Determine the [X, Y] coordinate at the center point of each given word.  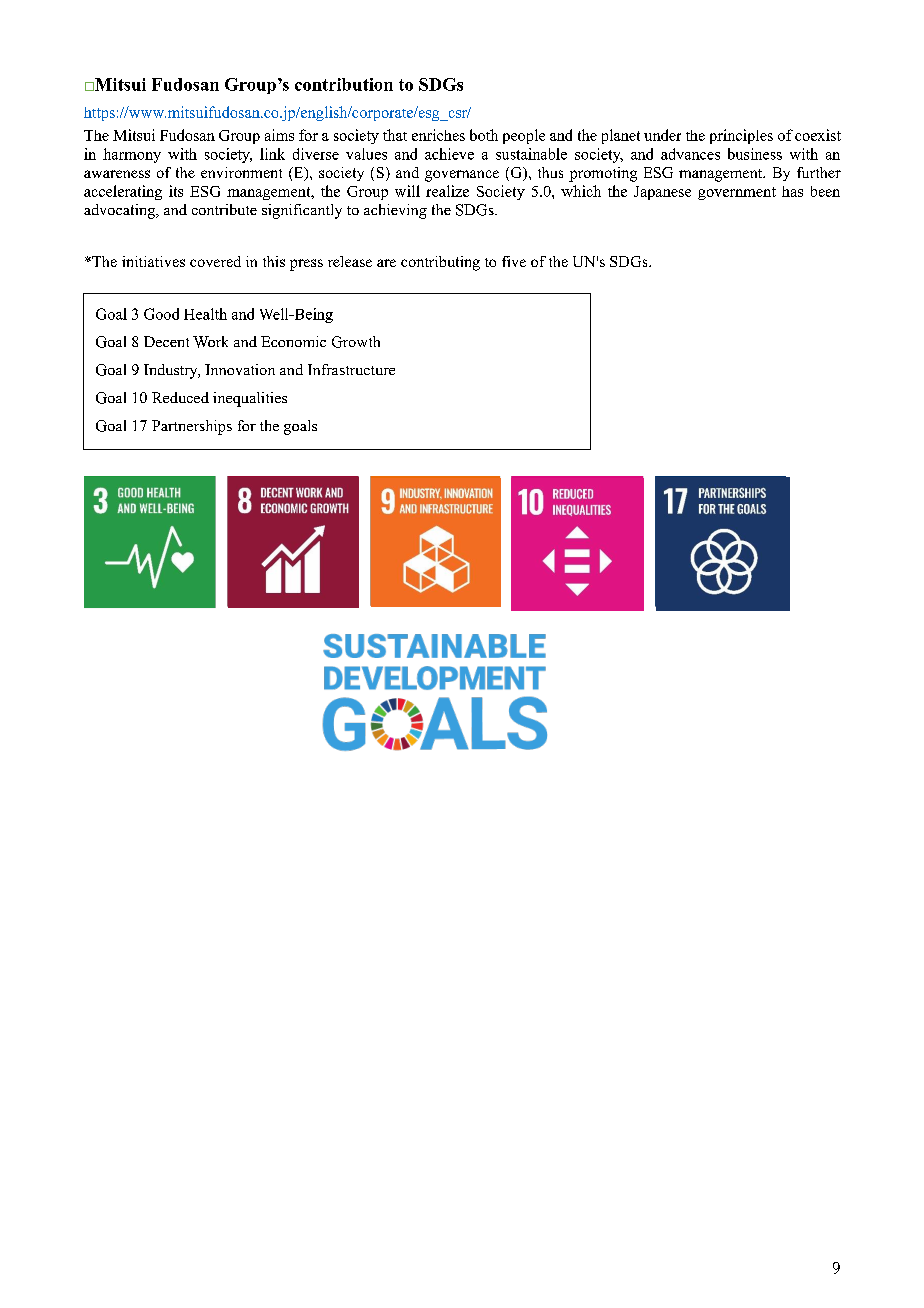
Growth [356, 342]
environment [241, 172]
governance [462, 176]
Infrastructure [351, 369]
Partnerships [192, 427]
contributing [440, 263]
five [514, 261]
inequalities [250, 399]
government [737, 193]
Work [210, 342]
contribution [344, 84]
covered [215, 261]
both [484, 135]
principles [741, 136]
